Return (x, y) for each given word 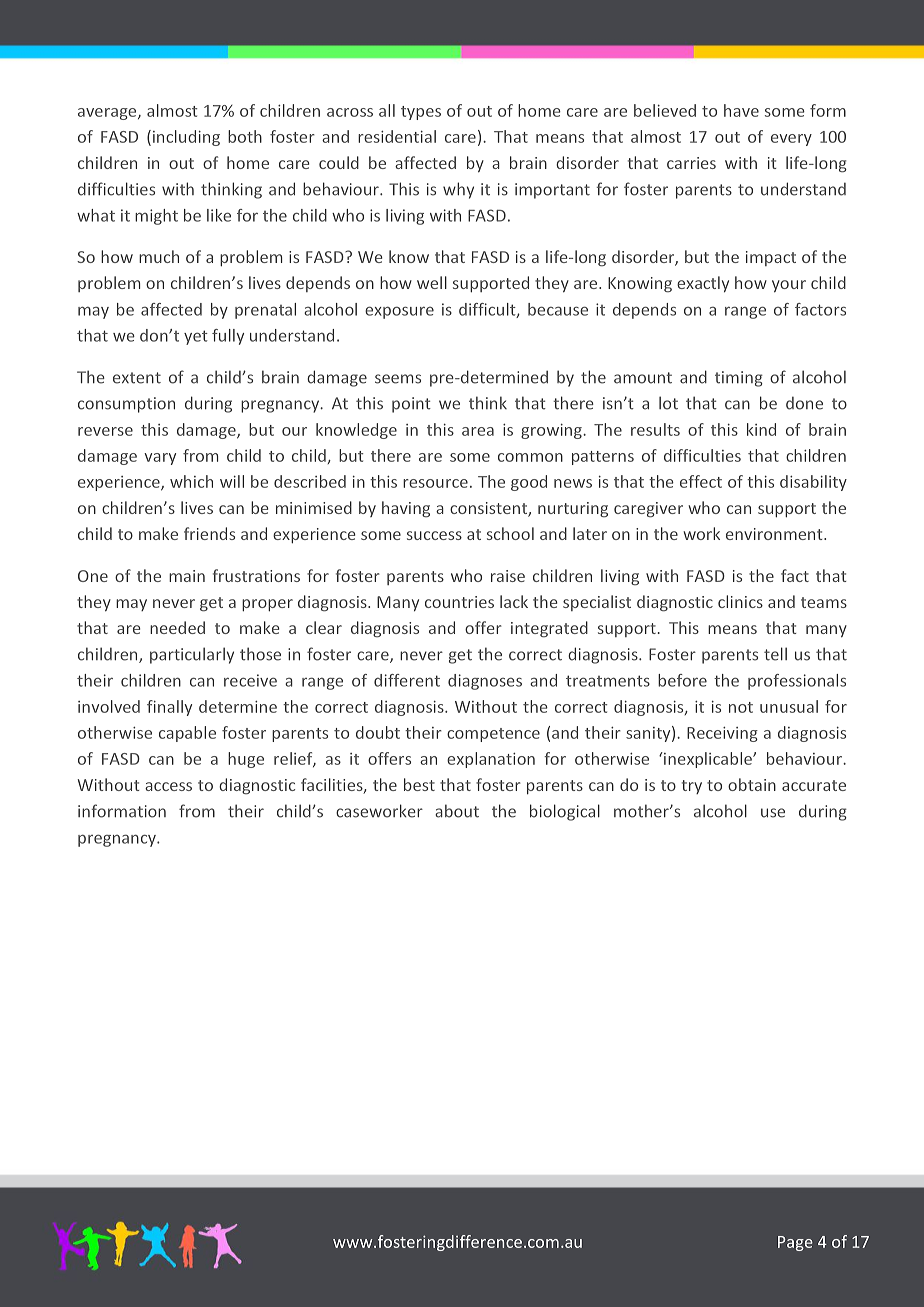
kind (761, 429)
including (186, 138)
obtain (752, 784)
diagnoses (485, 682)
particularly (192, 655)
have (741, 110)
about (457, 811)
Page (795, 1243)
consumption (126, 405)
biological (565, 812)
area (478, 431)
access (168, 786)
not (741, 707)
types (421, 113)
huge (246, 760)
